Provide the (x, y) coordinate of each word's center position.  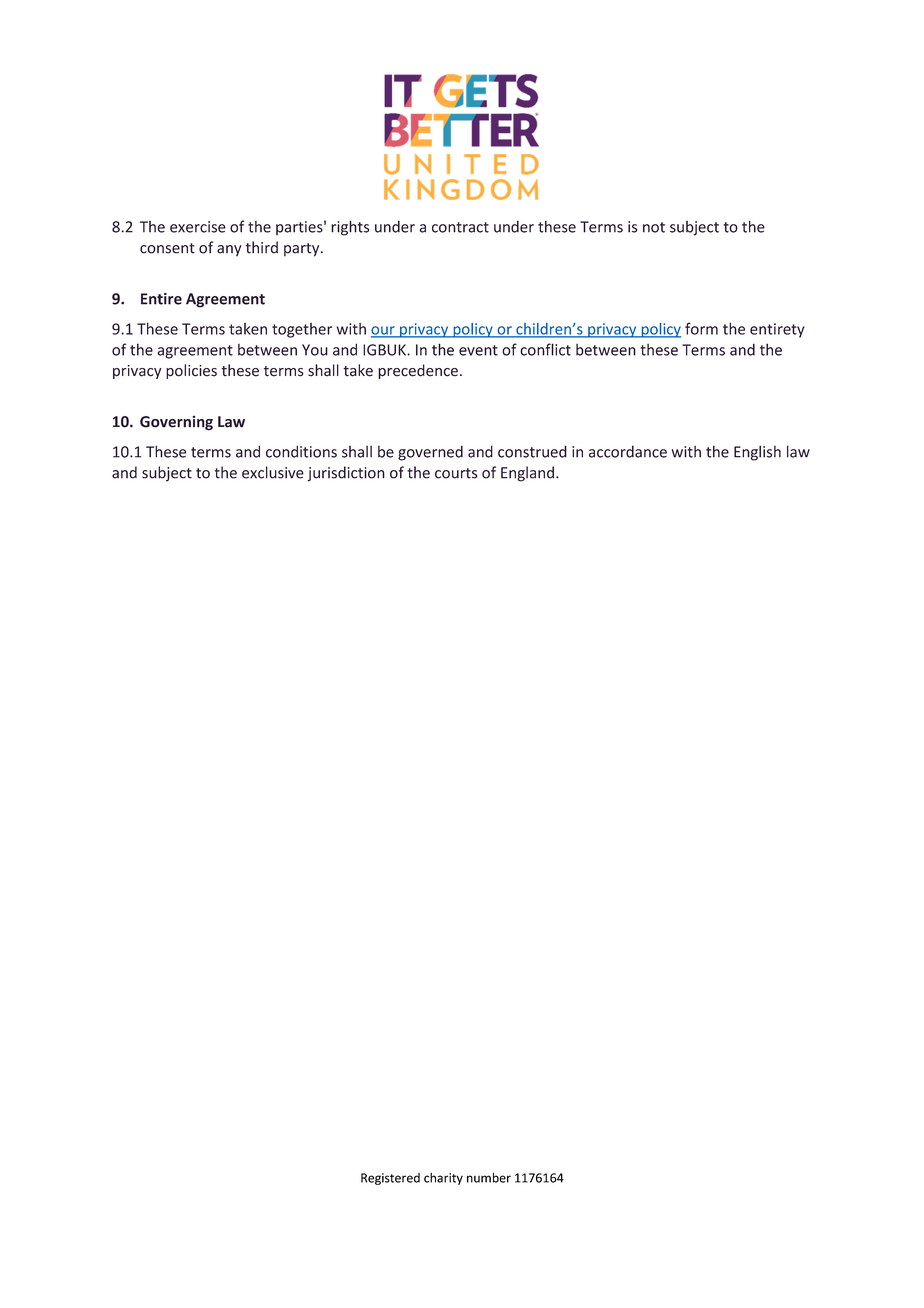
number (489, 1177)
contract (460, 227)
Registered (390, 1179)
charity (443, 1179)
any (229, 250)
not (654, 227)
